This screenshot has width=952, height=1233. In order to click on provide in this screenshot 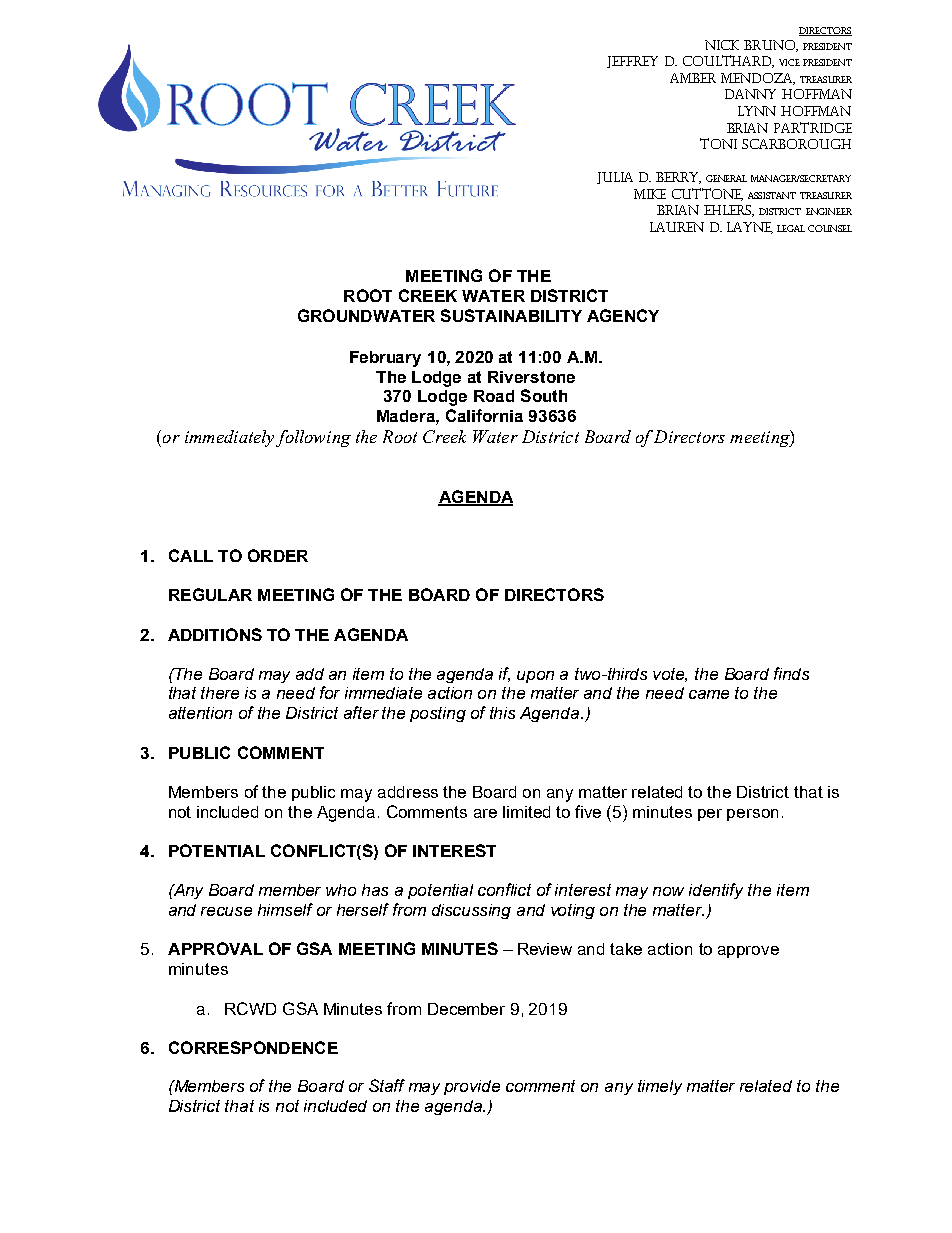, I will do `click(472, 1087)`.
